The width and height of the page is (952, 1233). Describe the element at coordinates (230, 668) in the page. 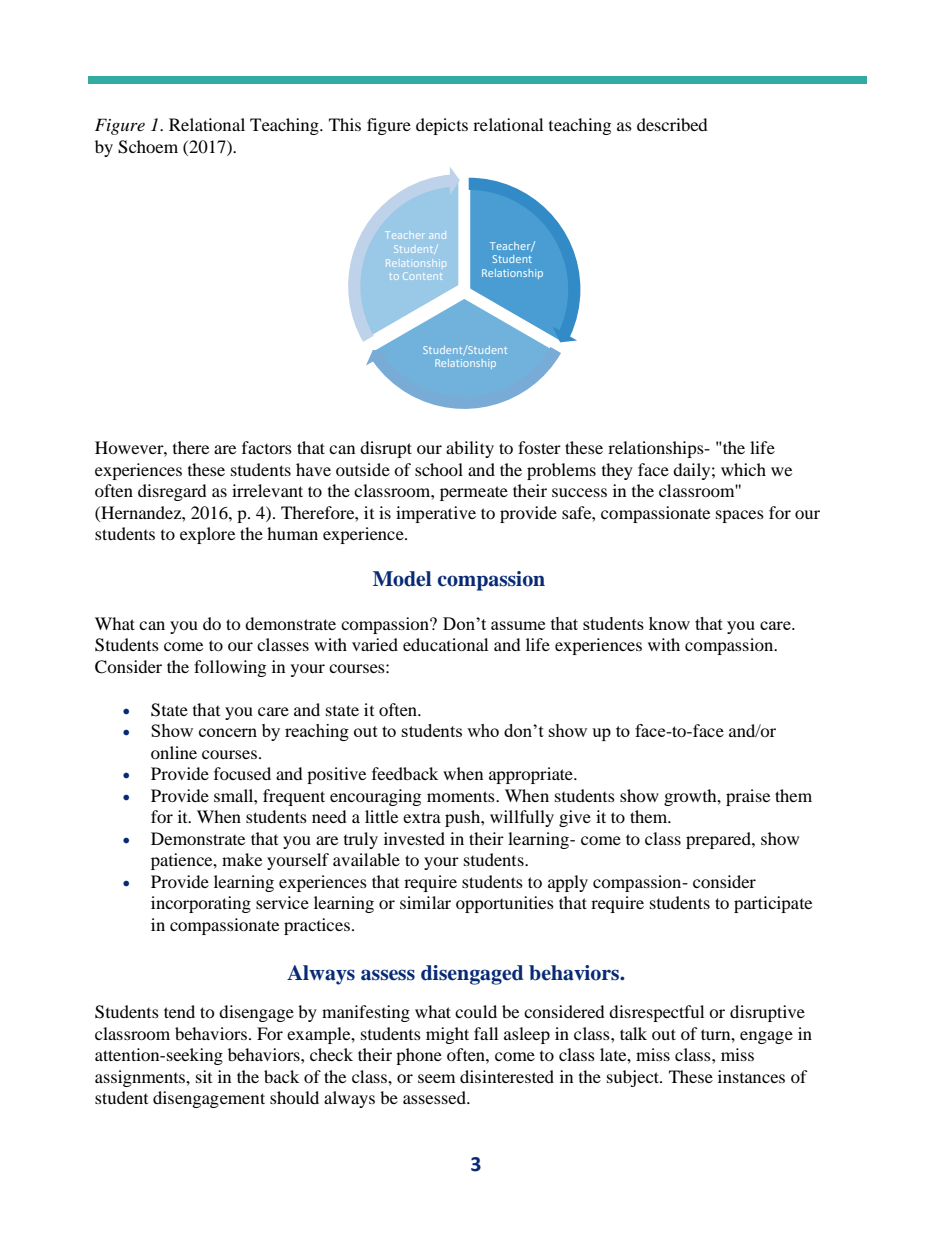

I see `following` at that location.
